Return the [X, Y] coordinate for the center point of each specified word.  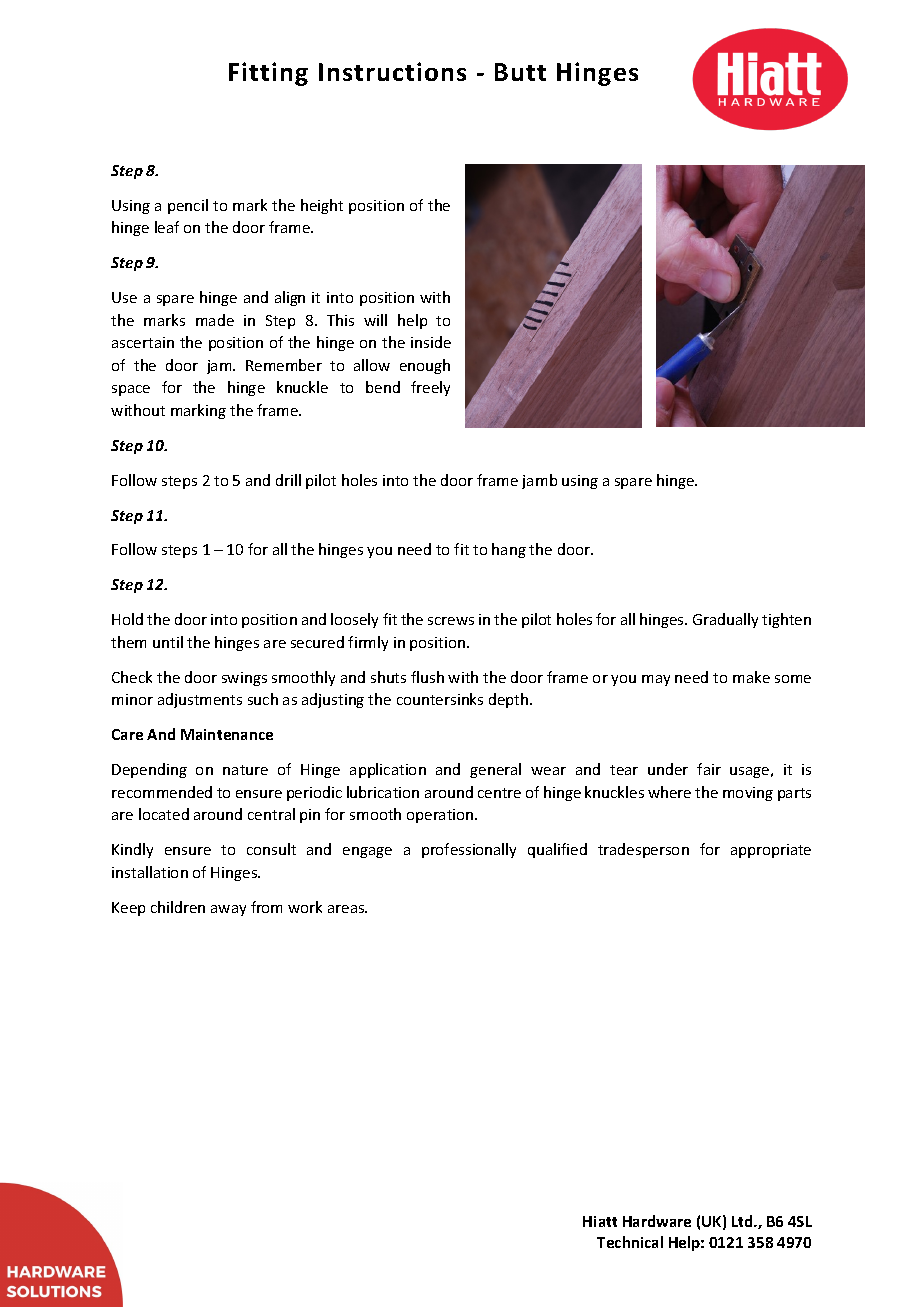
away [228, 910]
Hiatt [600, 1221]
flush [427, 677]
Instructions [392, 71]
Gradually [725, 620]
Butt [520, 72]
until [168, 642]
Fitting [268, 74]
